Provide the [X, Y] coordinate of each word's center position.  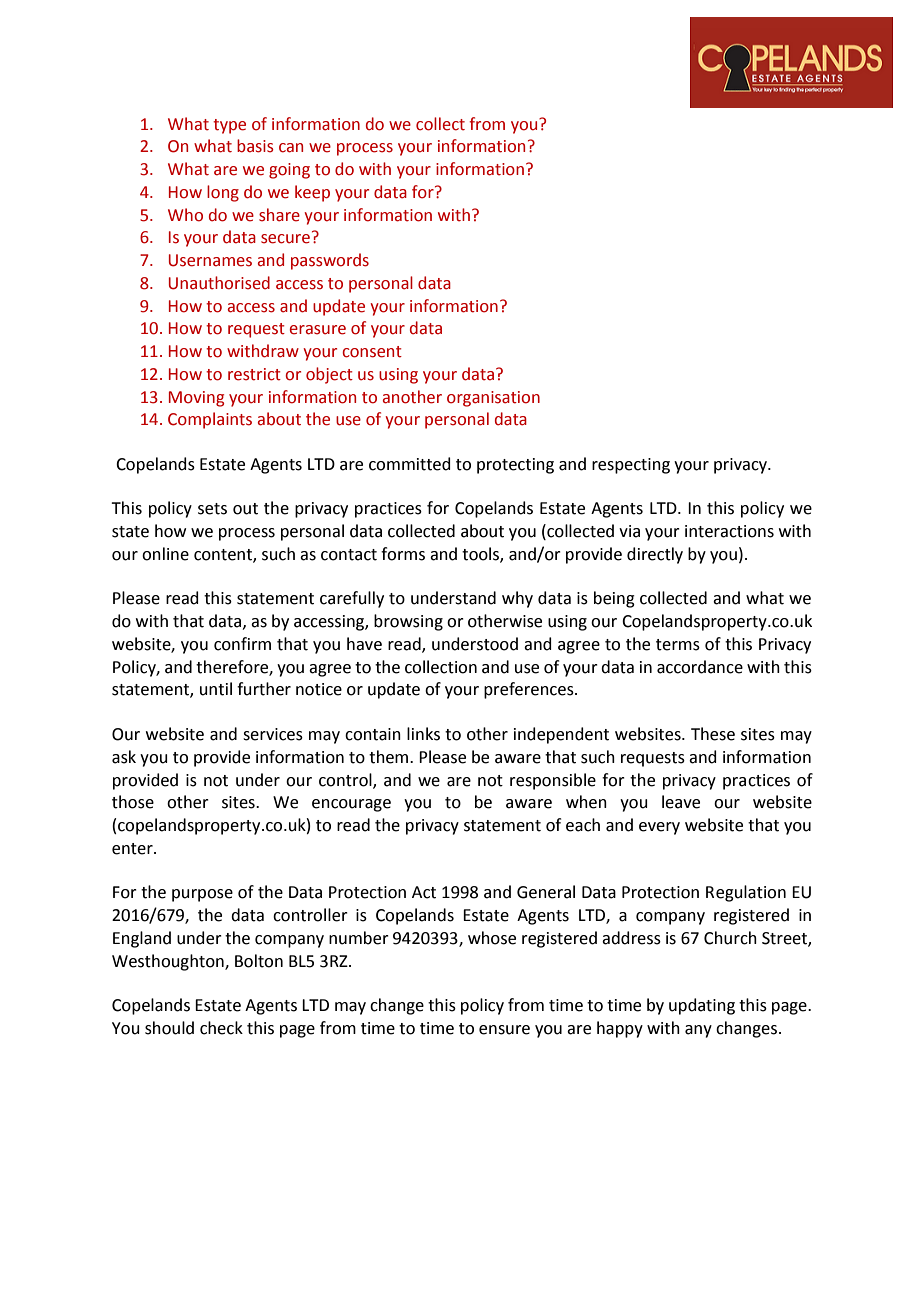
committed [410, 464]
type [229, 126]
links [423, 734]
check [221, 1028]
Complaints [210, 420]
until [216, 689]
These [713, 734]
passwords [330, 261]
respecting [631, 466]
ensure [504, 1030]
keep [312, 193]
